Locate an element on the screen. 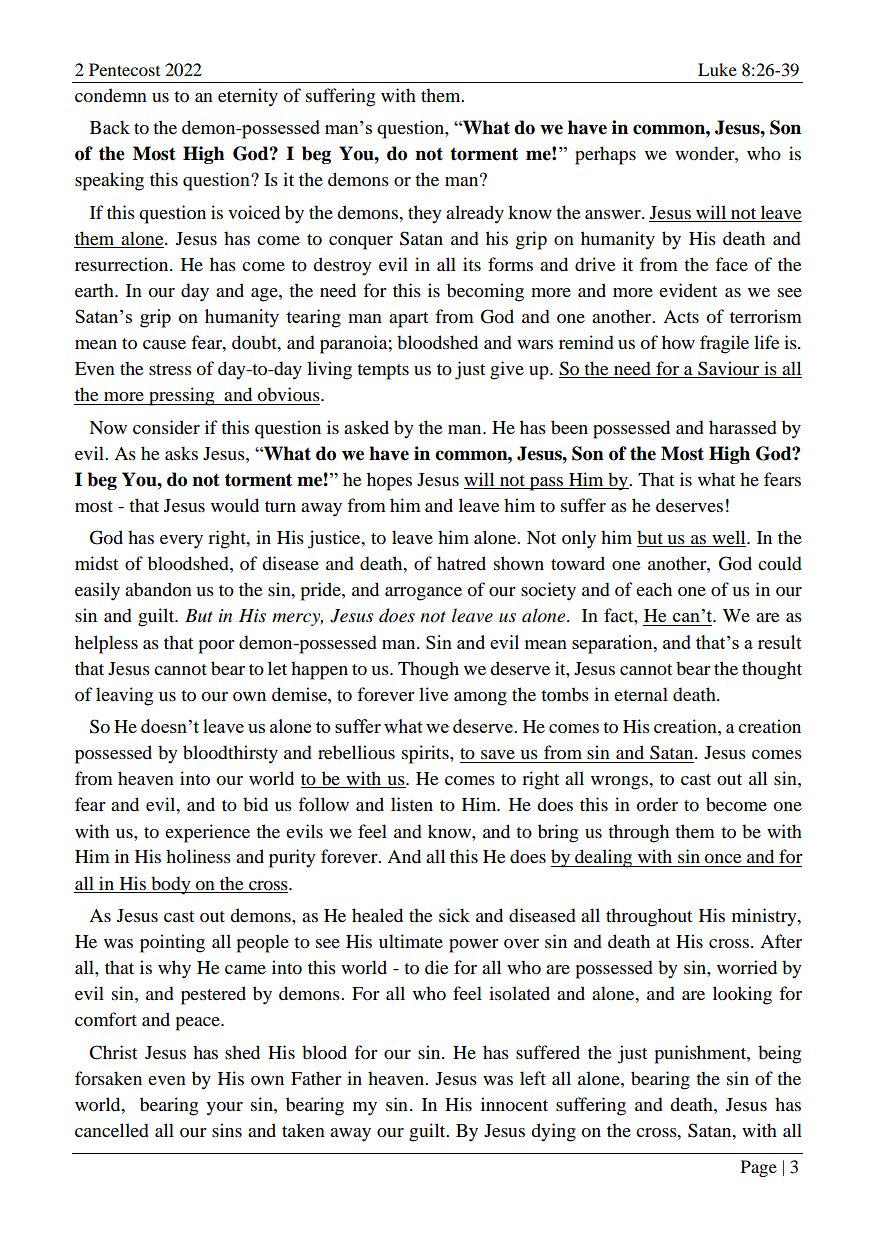 This screenshot has width=874, height=1236. Saviour is located at coordinates (729, 369).
